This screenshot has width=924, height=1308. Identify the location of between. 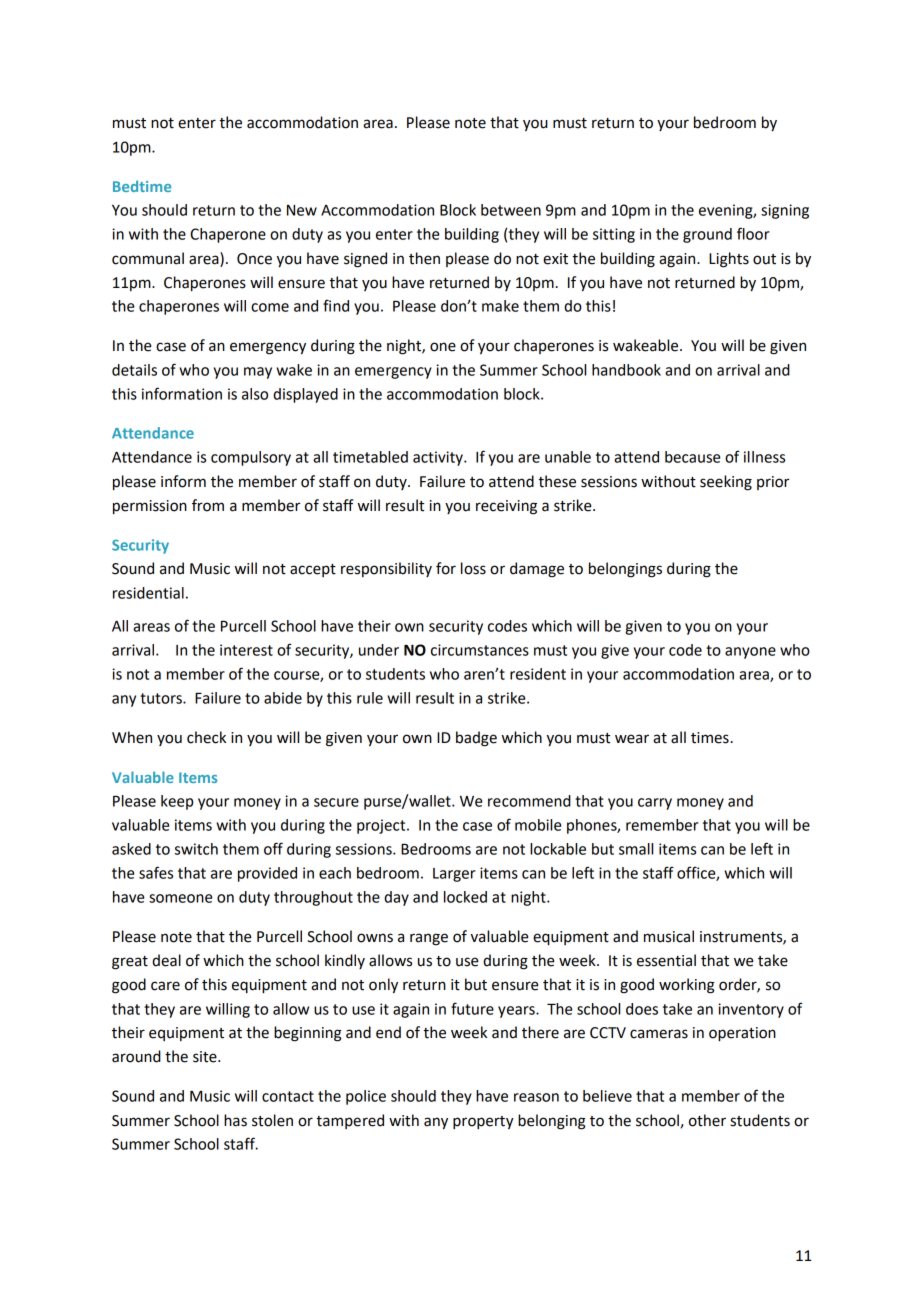
(511, 210).
